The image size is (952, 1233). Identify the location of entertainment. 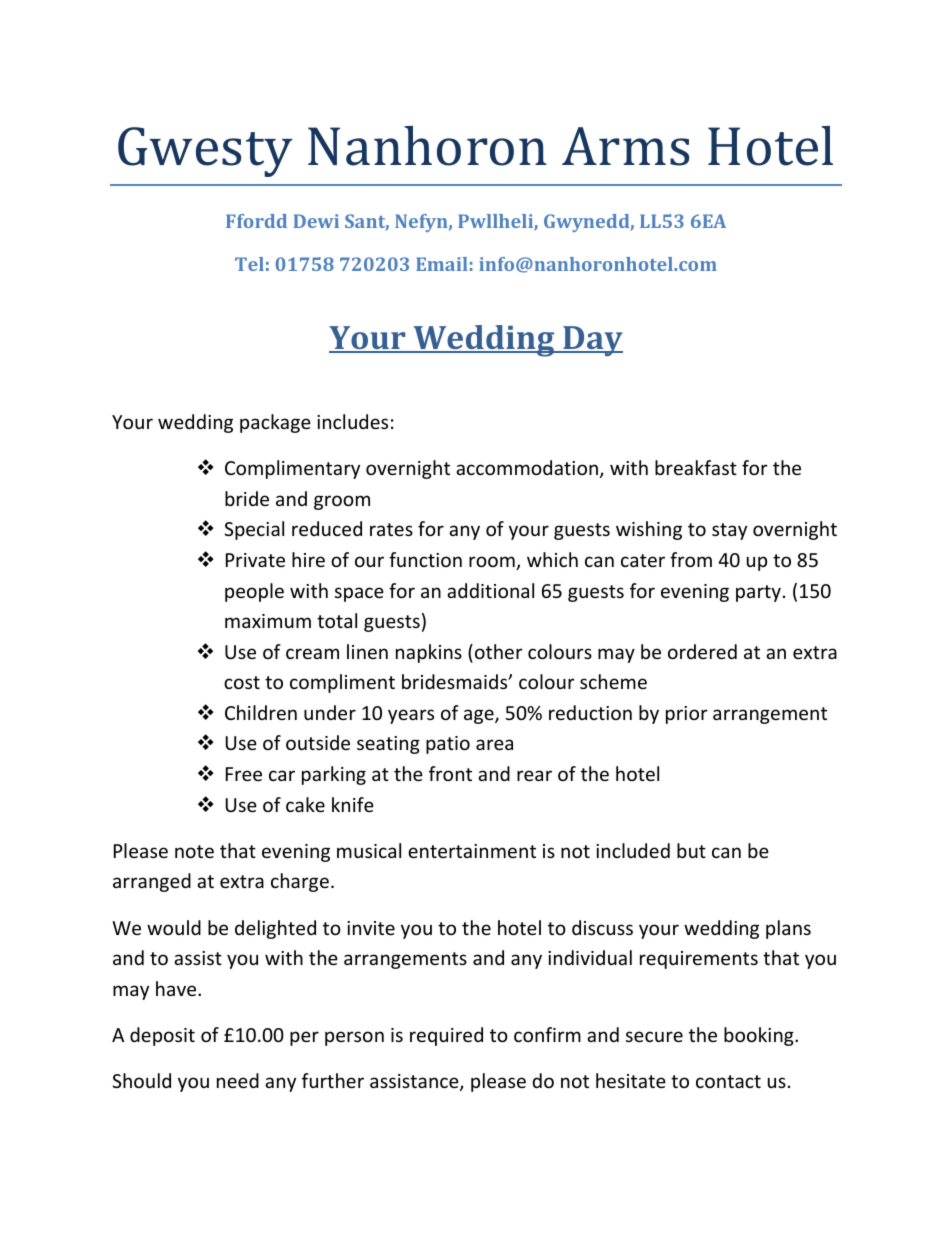
(472, 851).
